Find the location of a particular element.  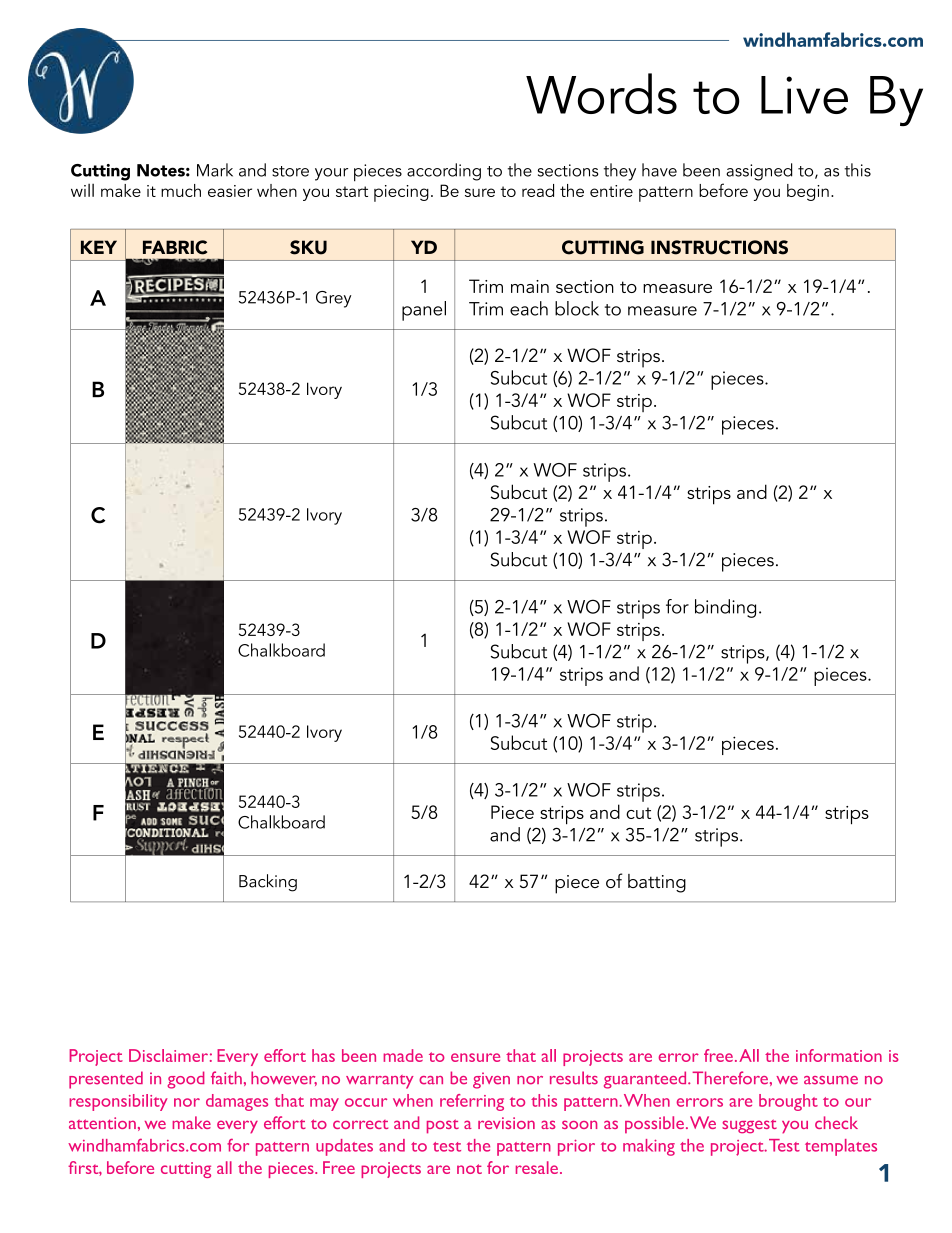

assigned is located at coordinates (759, 172).
